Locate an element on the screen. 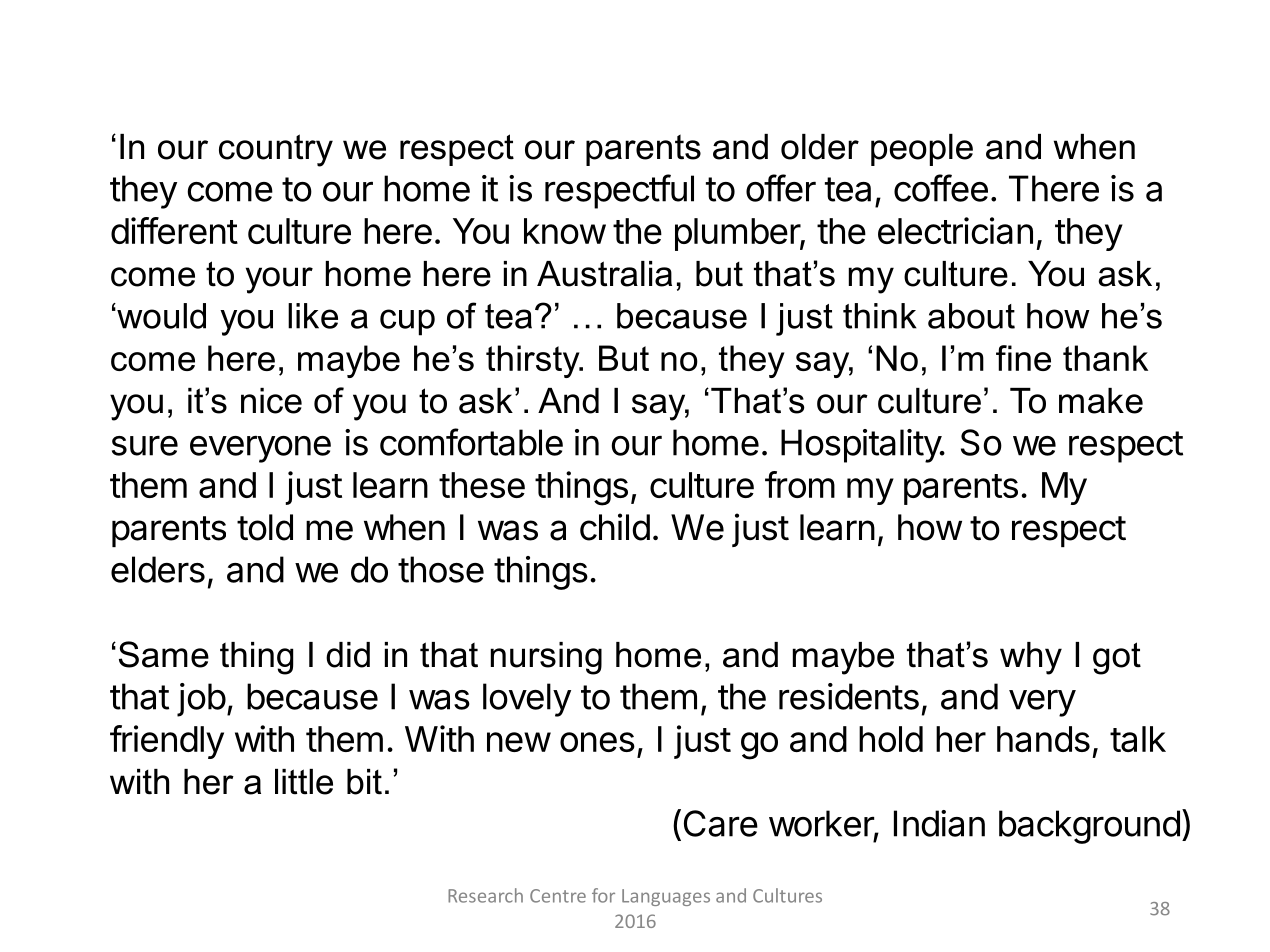  offer is located at coordinates (781, 188).
